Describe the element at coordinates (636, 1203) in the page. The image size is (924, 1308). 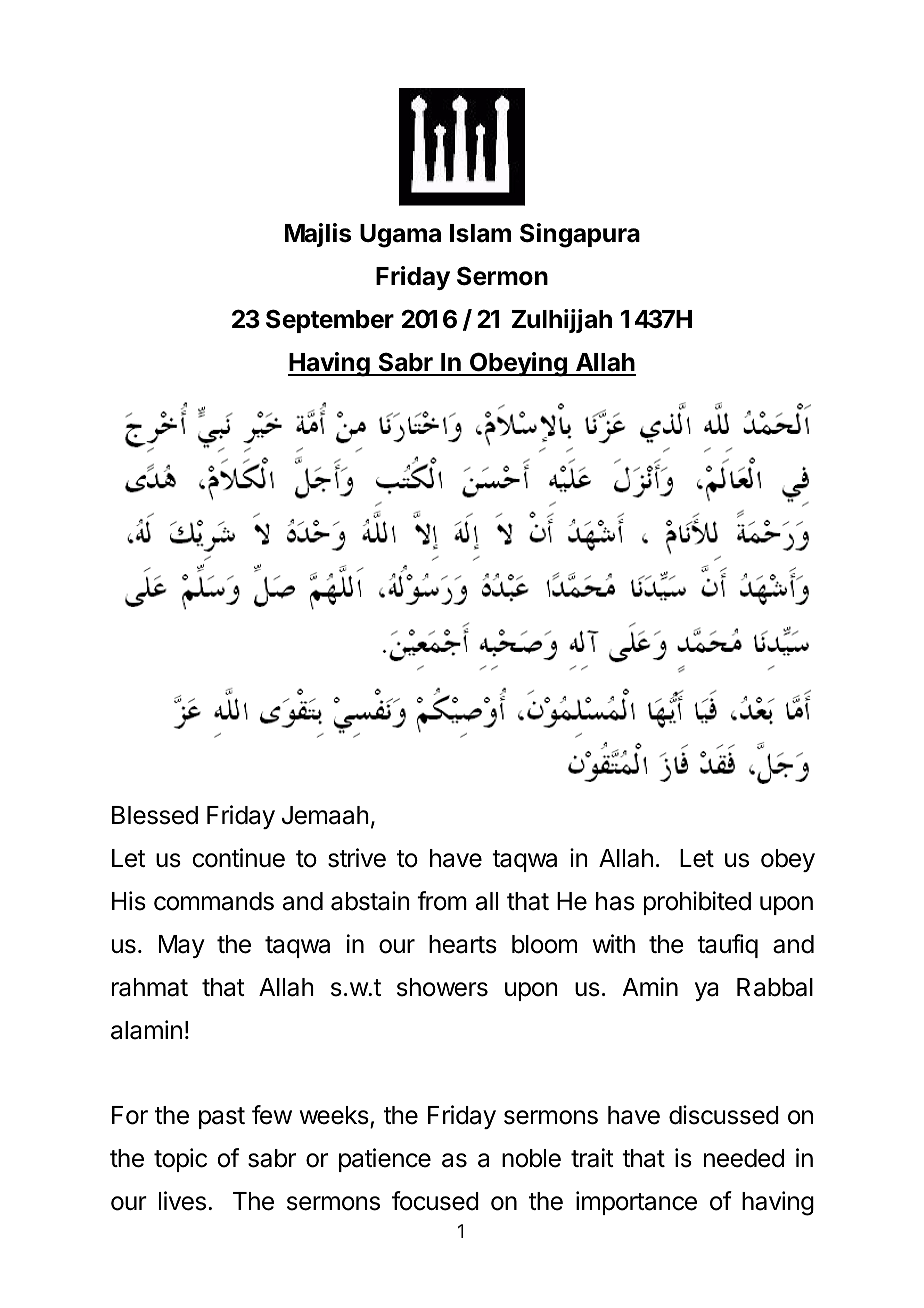
I see `importance` at that location.
